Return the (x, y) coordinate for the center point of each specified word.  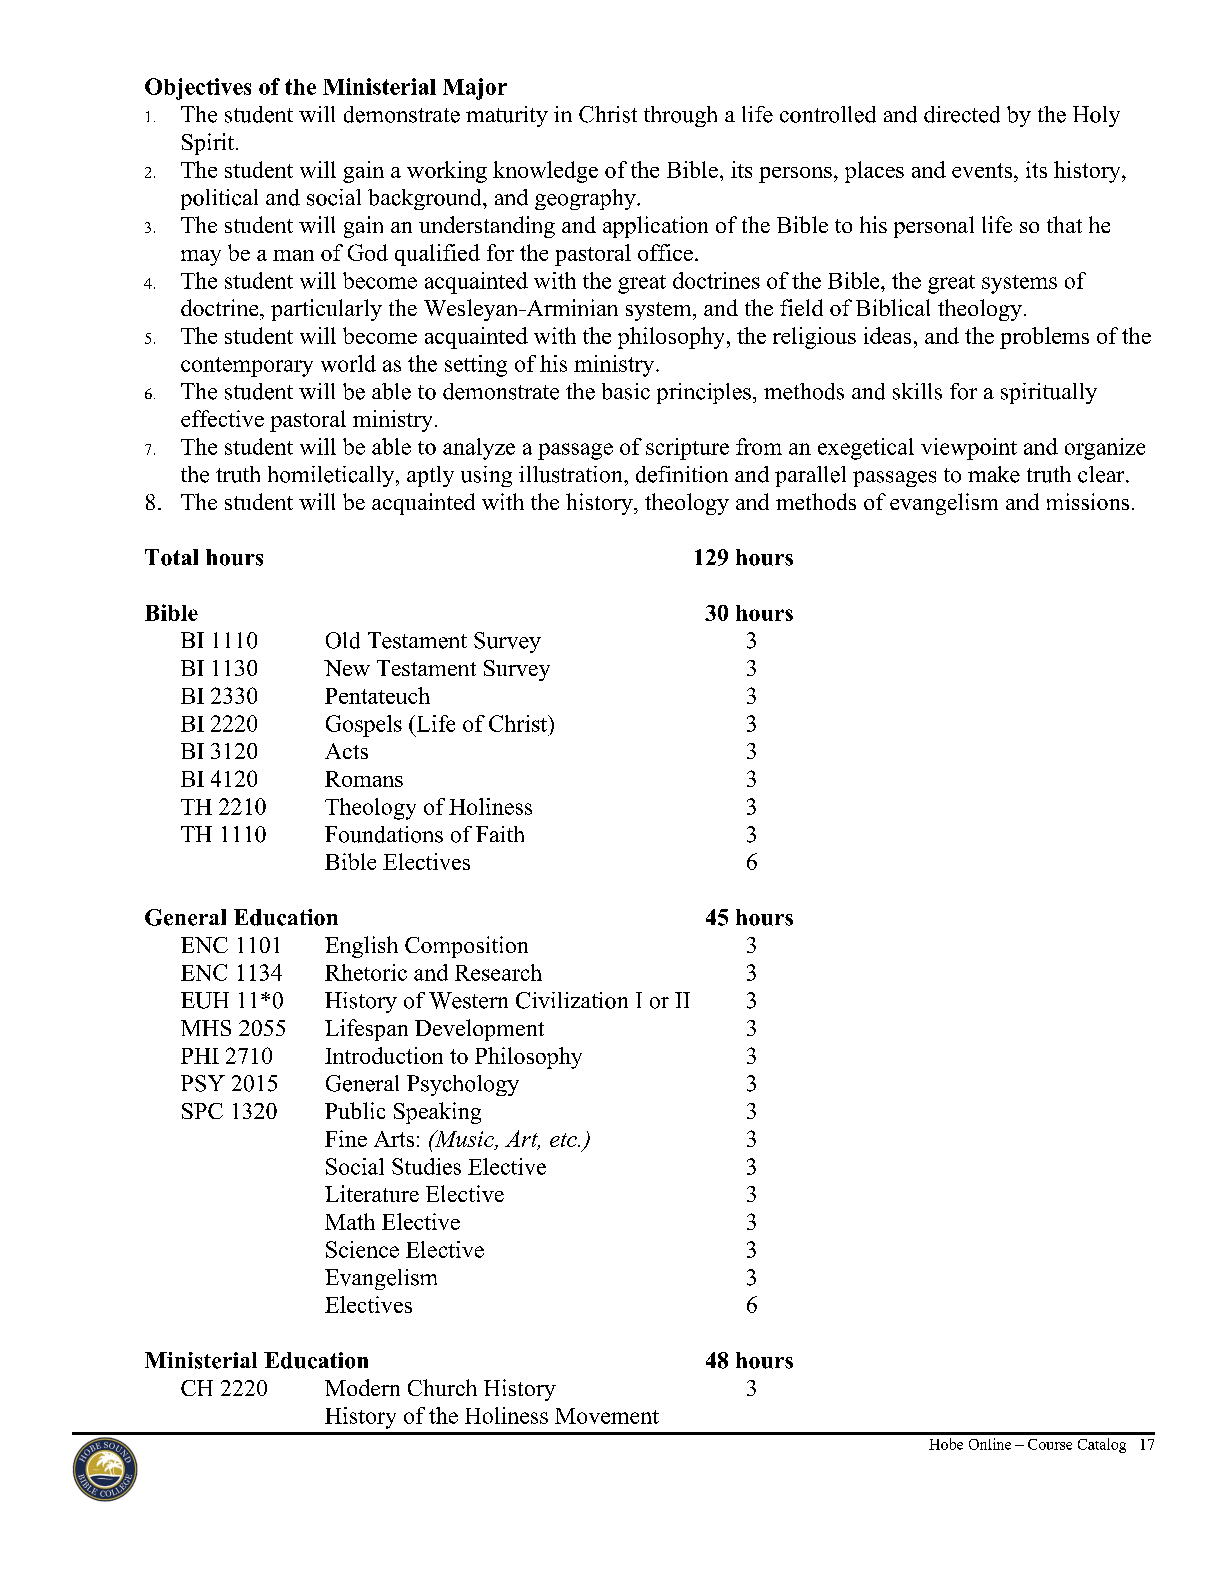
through (680, 116)
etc (564, 1140)
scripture (687, 449)
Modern (362, 1387)
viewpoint (969, 449)
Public (355, 1110)
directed (962, 114)
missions (1088, 501)
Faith (500, 834)
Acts (346, 751)
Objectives (198, 89)
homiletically (332, 476)
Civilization (572, 1000)
